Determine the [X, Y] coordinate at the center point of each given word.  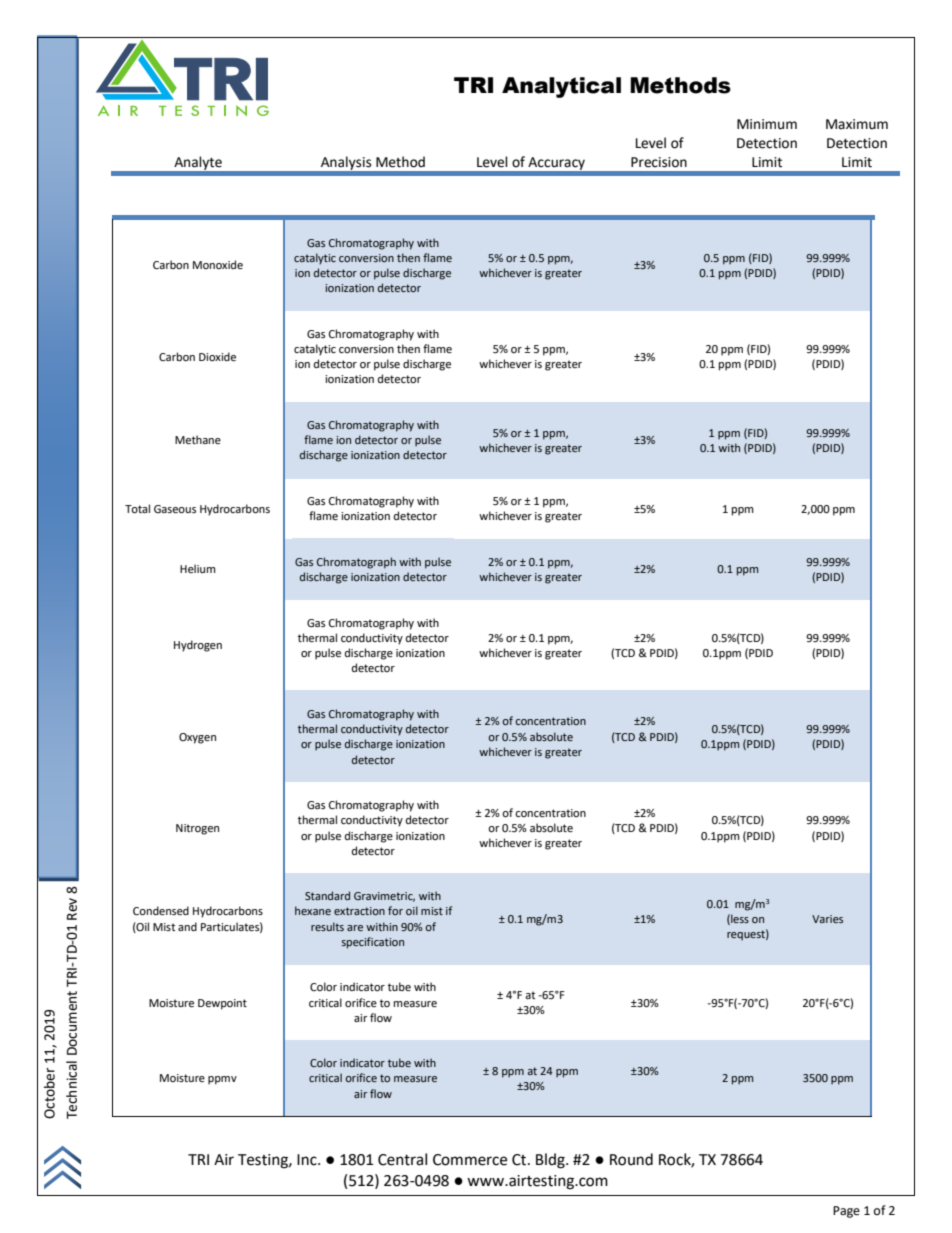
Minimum [767, 124]
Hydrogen [198, 646]
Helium [198, 568]
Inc [308, 1160]
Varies [827, 919]
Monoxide [218, 265]
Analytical [561, 87]
